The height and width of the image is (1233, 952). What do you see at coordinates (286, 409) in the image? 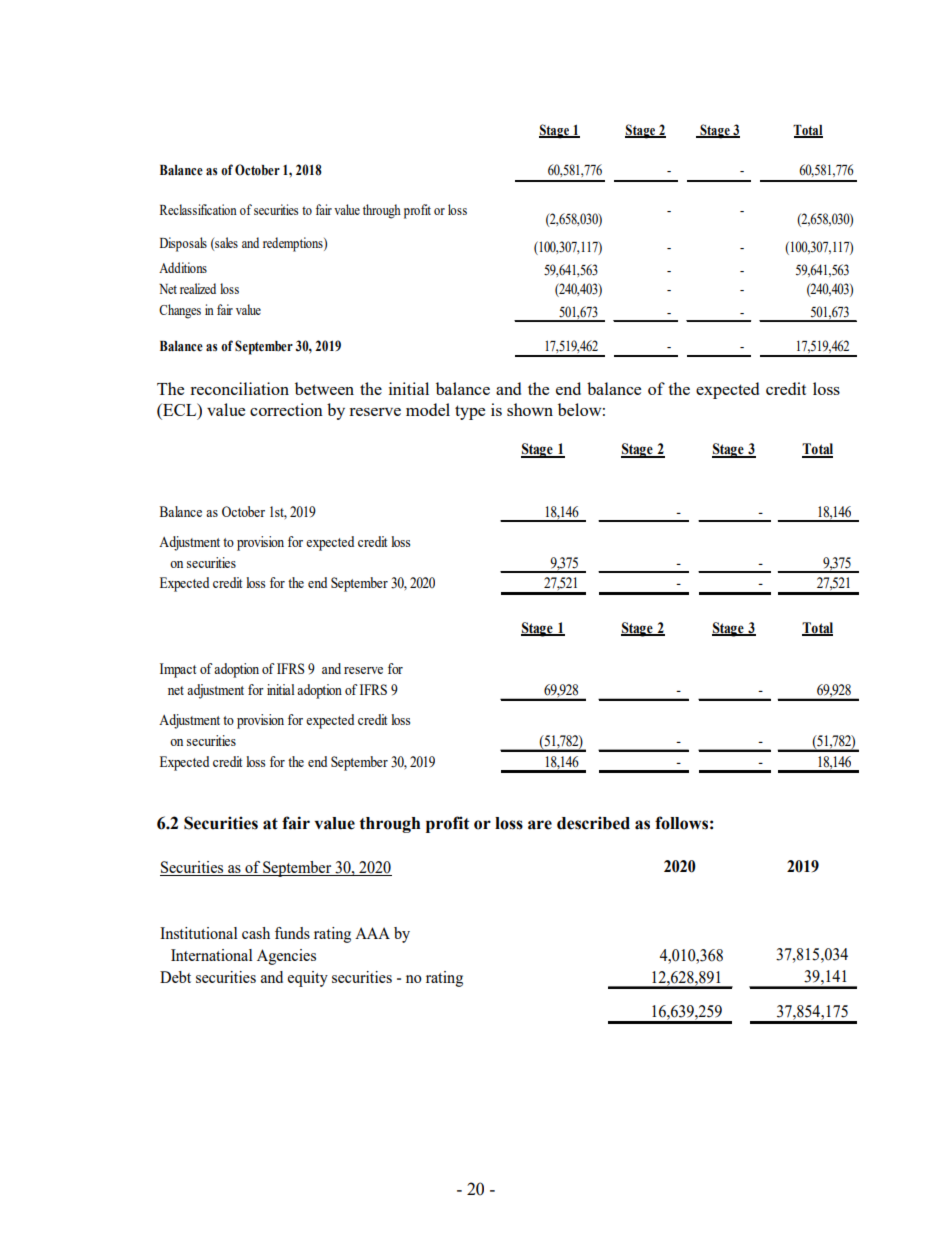
I see `correction` at bounding box center [286, 409].
